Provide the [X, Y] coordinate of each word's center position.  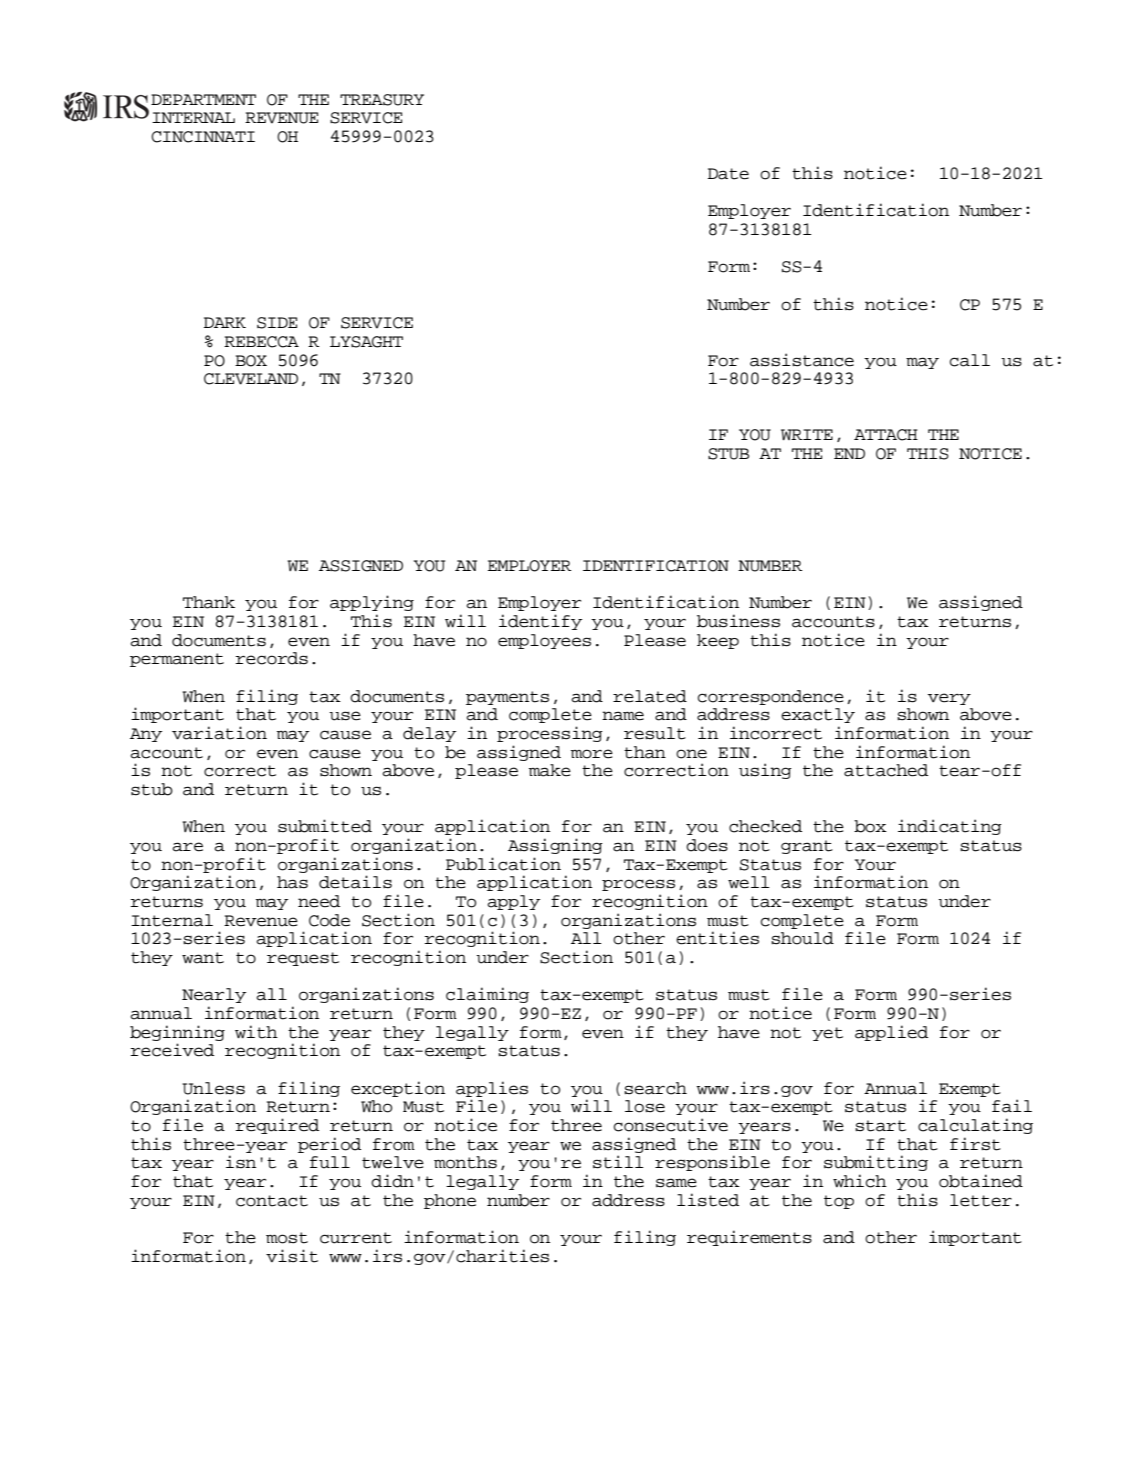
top [839, 1202]
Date [728, 174]
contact [272, 1201]
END [849, 453]
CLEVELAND [251, 379]
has [292, 882]
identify [540, 622]
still [618, 1162]
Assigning [555, 846]
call [970, 360]
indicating [950, 827]
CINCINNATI [203, 137]
